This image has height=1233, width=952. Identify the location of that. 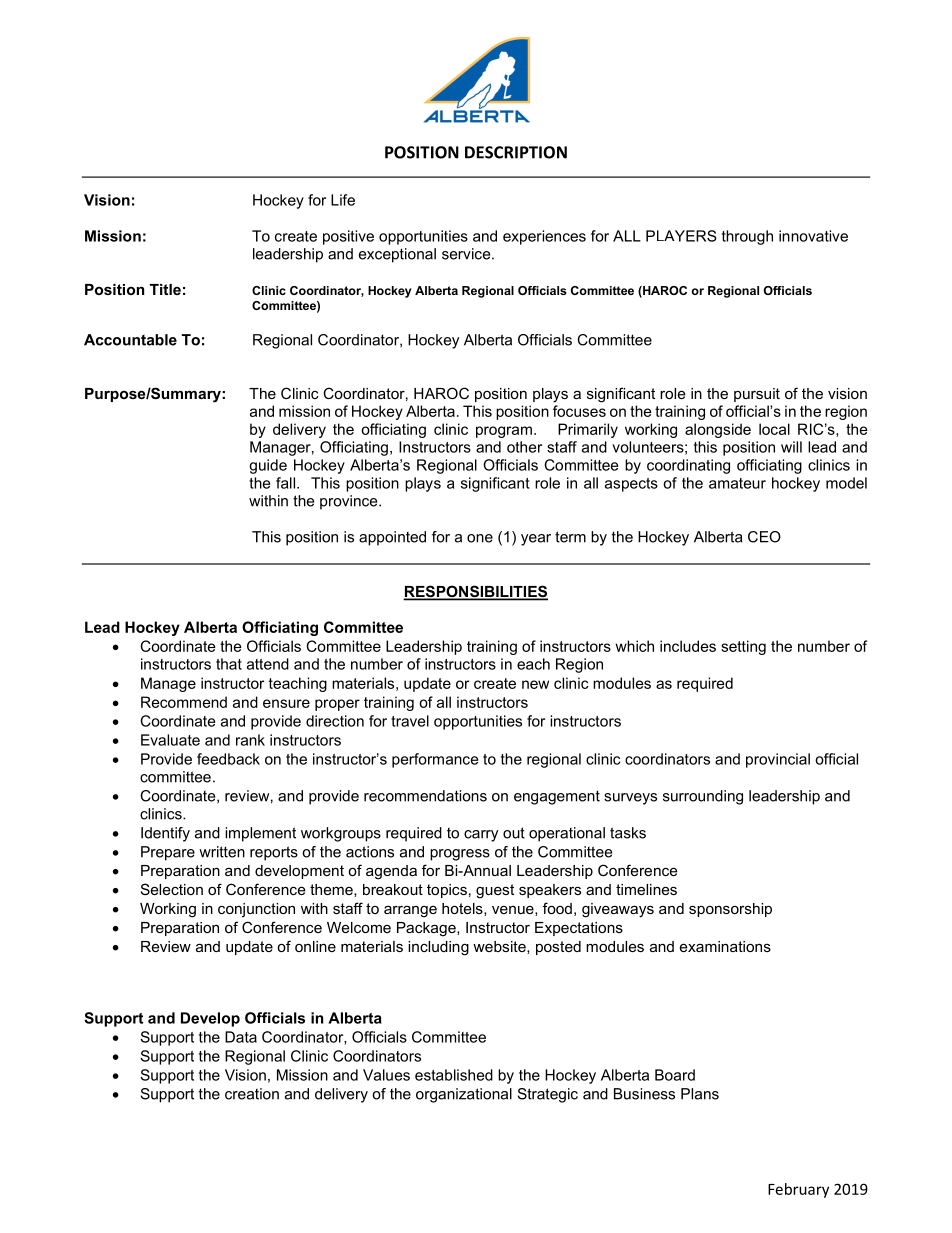
(229, 664).
